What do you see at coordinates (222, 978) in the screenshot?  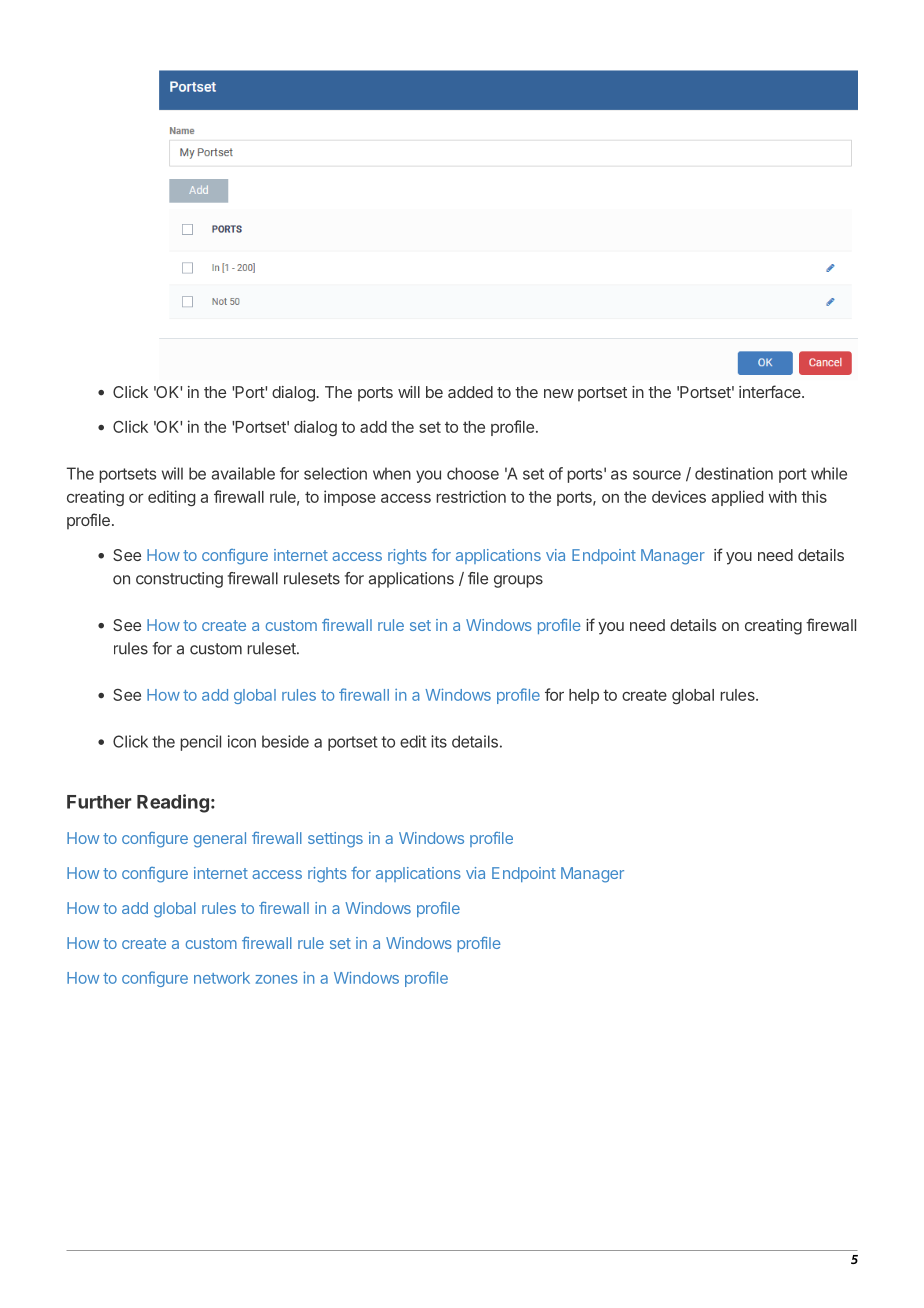 I see `network` at bounding box center [222, 978].
